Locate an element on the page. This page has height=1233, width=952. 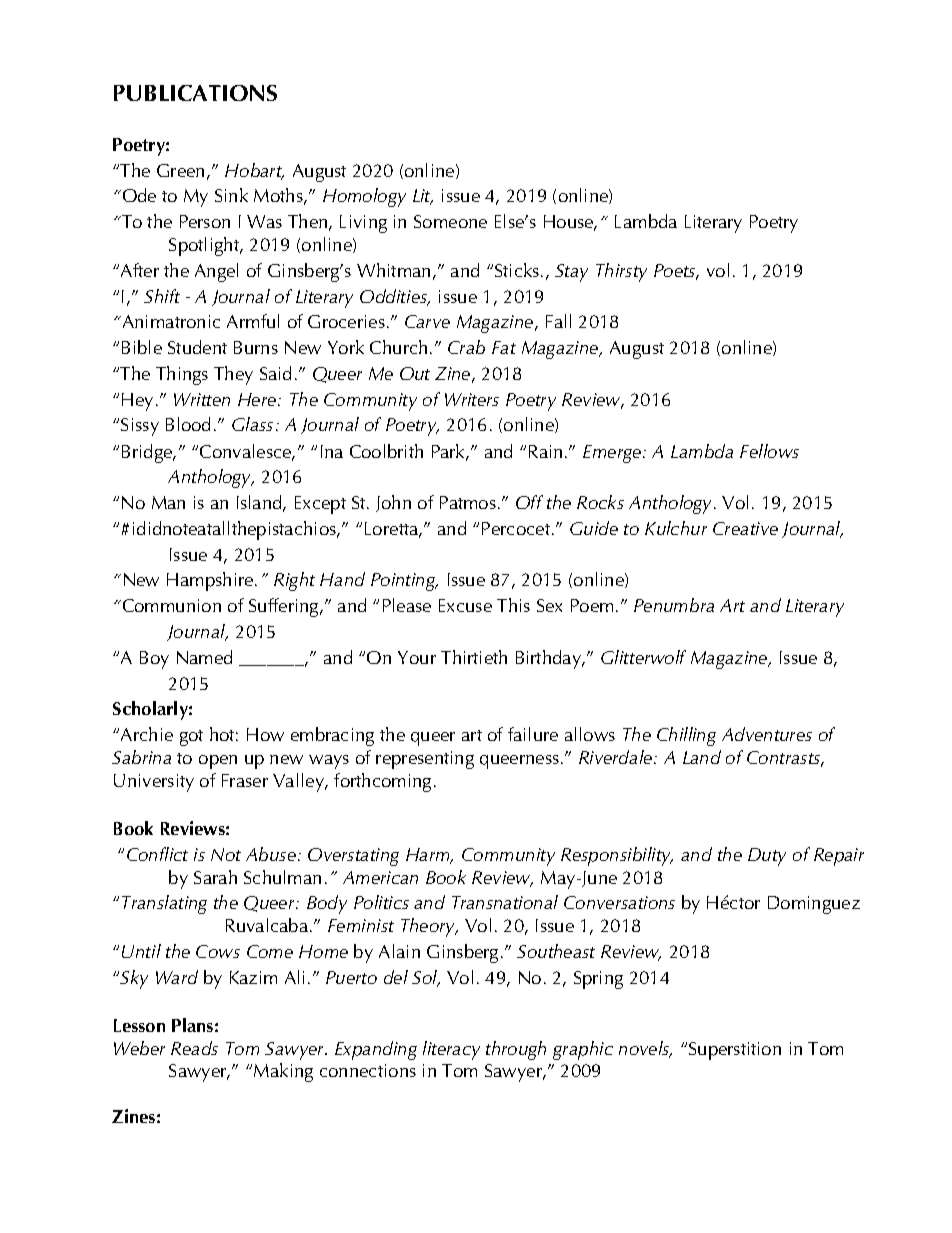
Duty is located at coordinates (767, 857).
